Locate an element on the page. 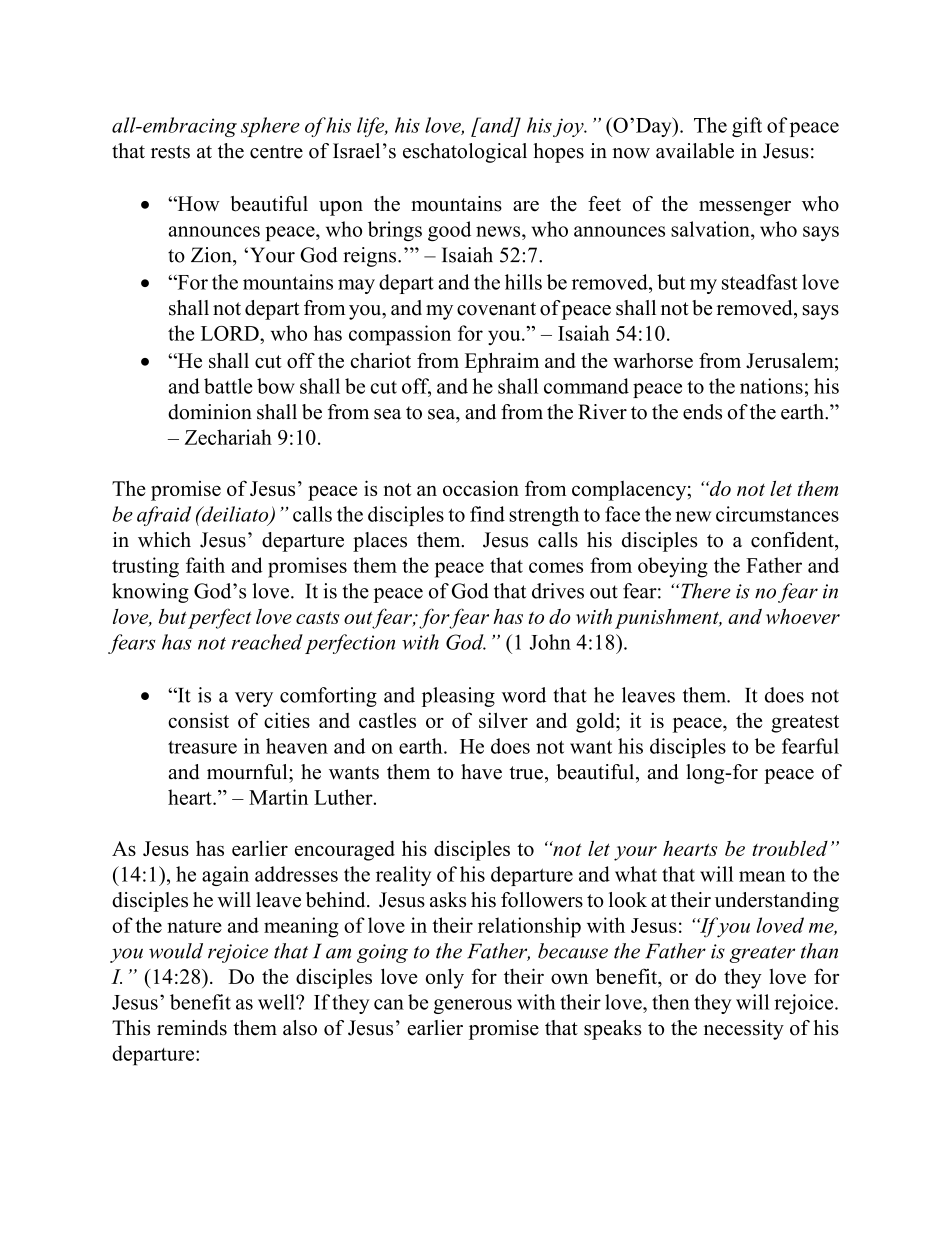 This image has width=952, height=1233. eschatological is located at coordinates (465, 153).
